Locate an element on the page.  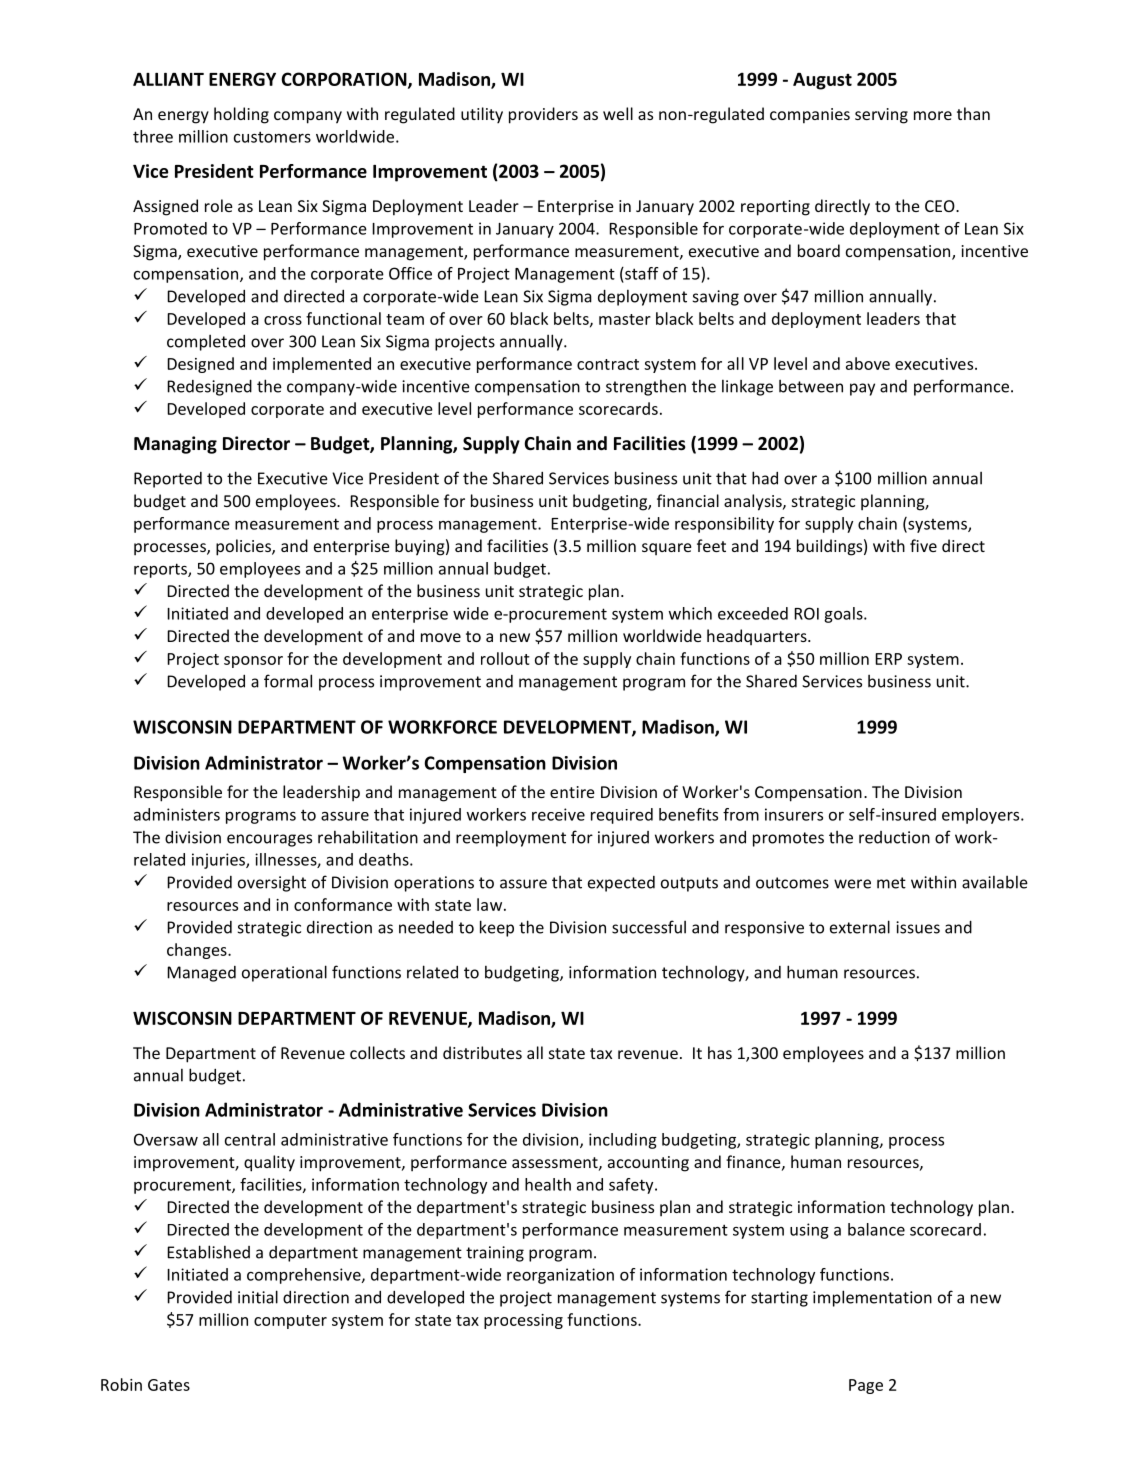
holding is located at coordinates (241, 115).
